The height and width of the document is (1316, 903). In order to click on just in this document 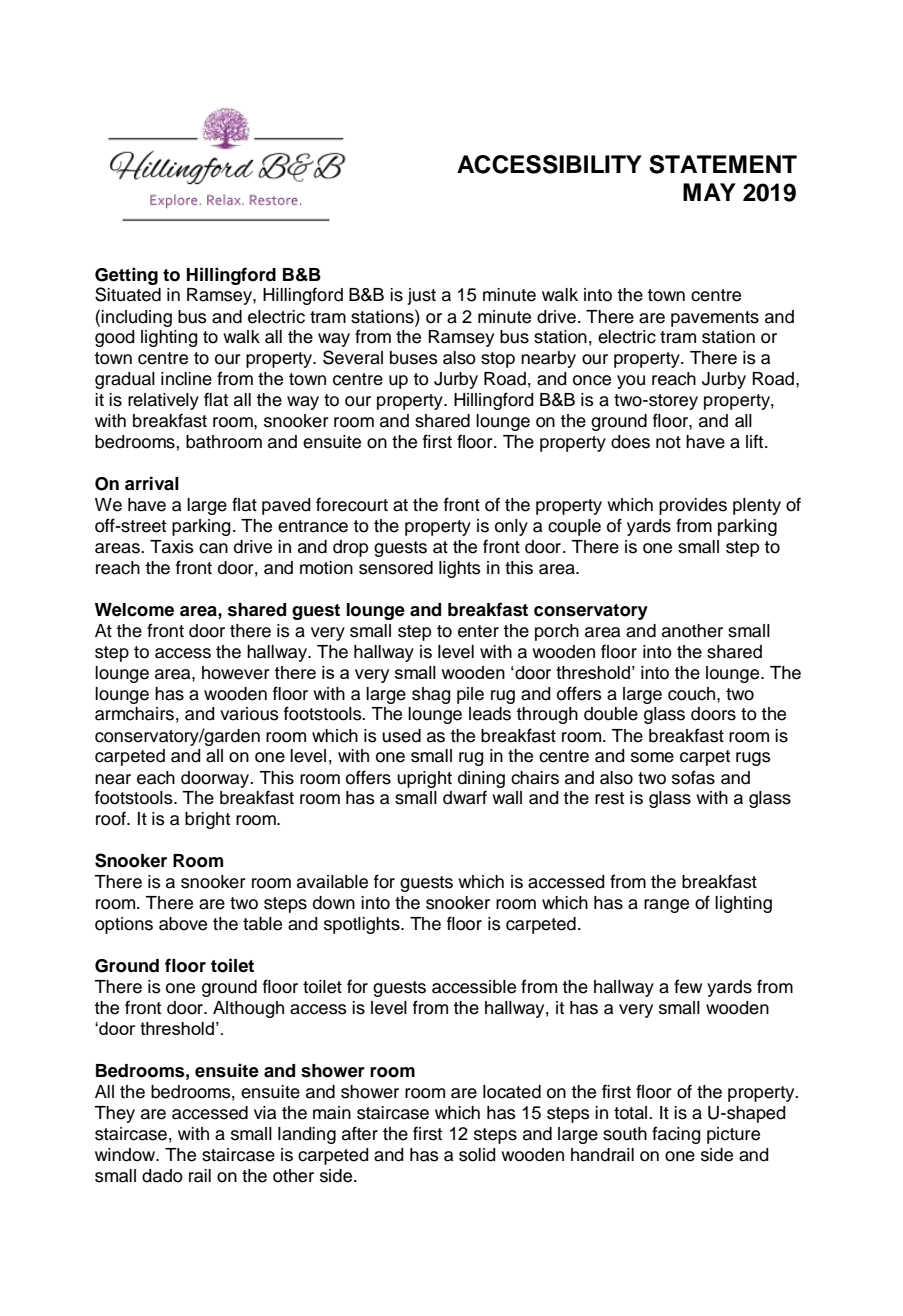, I will do `click(421, 296)`.
